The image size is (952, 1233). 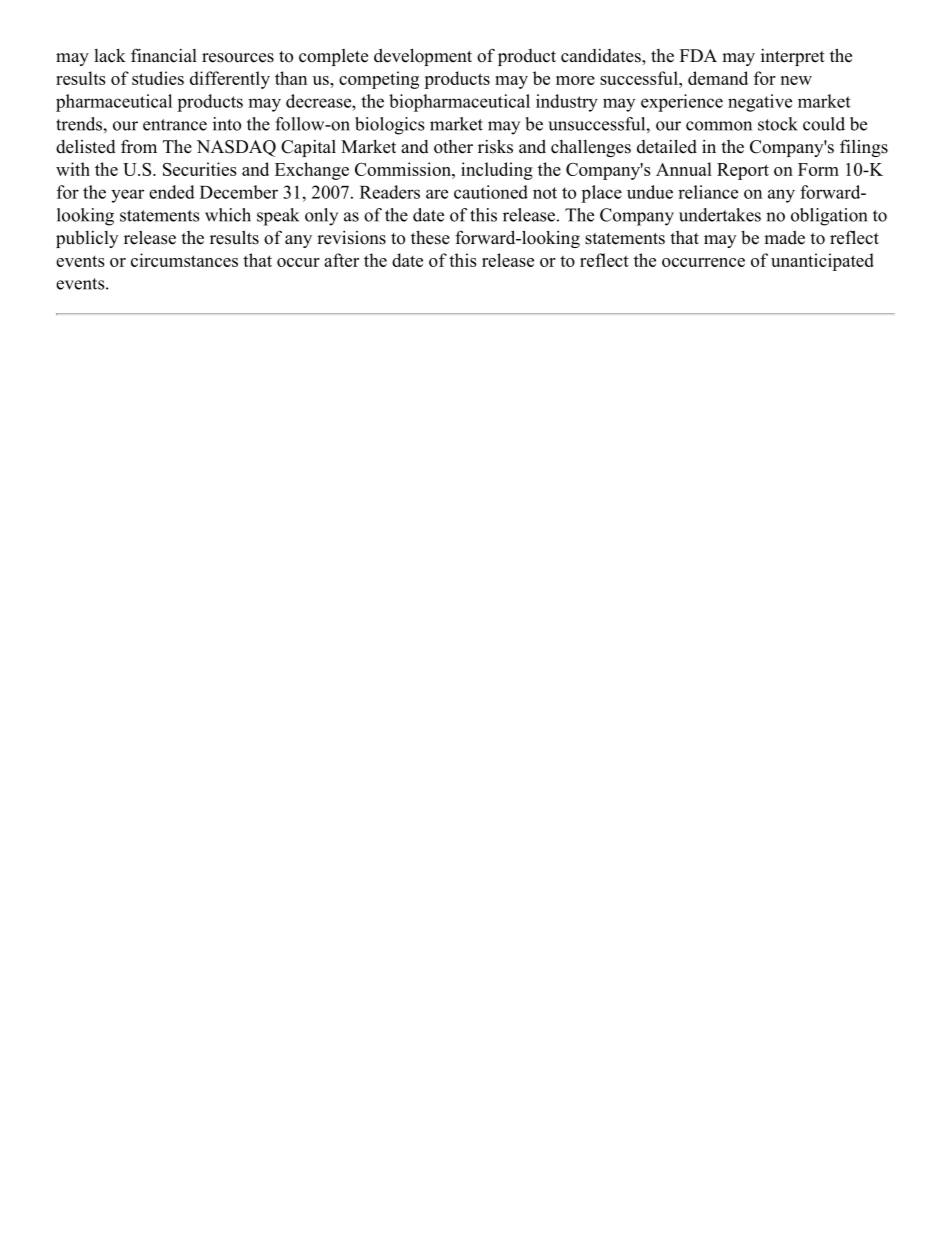 What do you see at coordinates (341, 260) in the page?
I see `after` at bounding box center [341, 260].
